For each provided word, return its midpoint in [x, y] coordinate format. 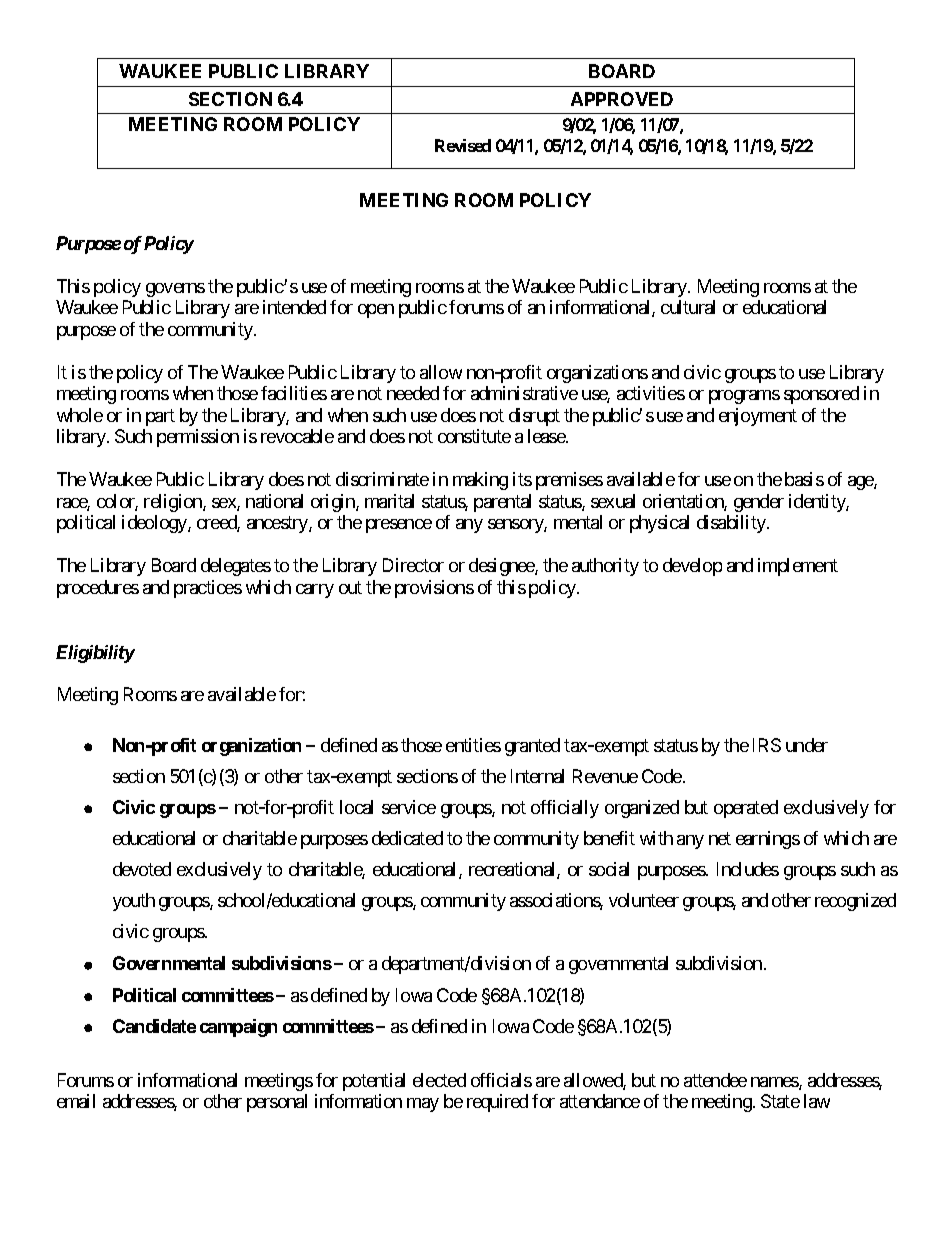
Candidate [154, 1026]
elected [439, 1080]
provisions [434, 589]
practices [208, 589]
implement [798, 567]
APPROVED [622, 99]
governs [175, 290]
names [775, 1083]
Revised [463, 145]
